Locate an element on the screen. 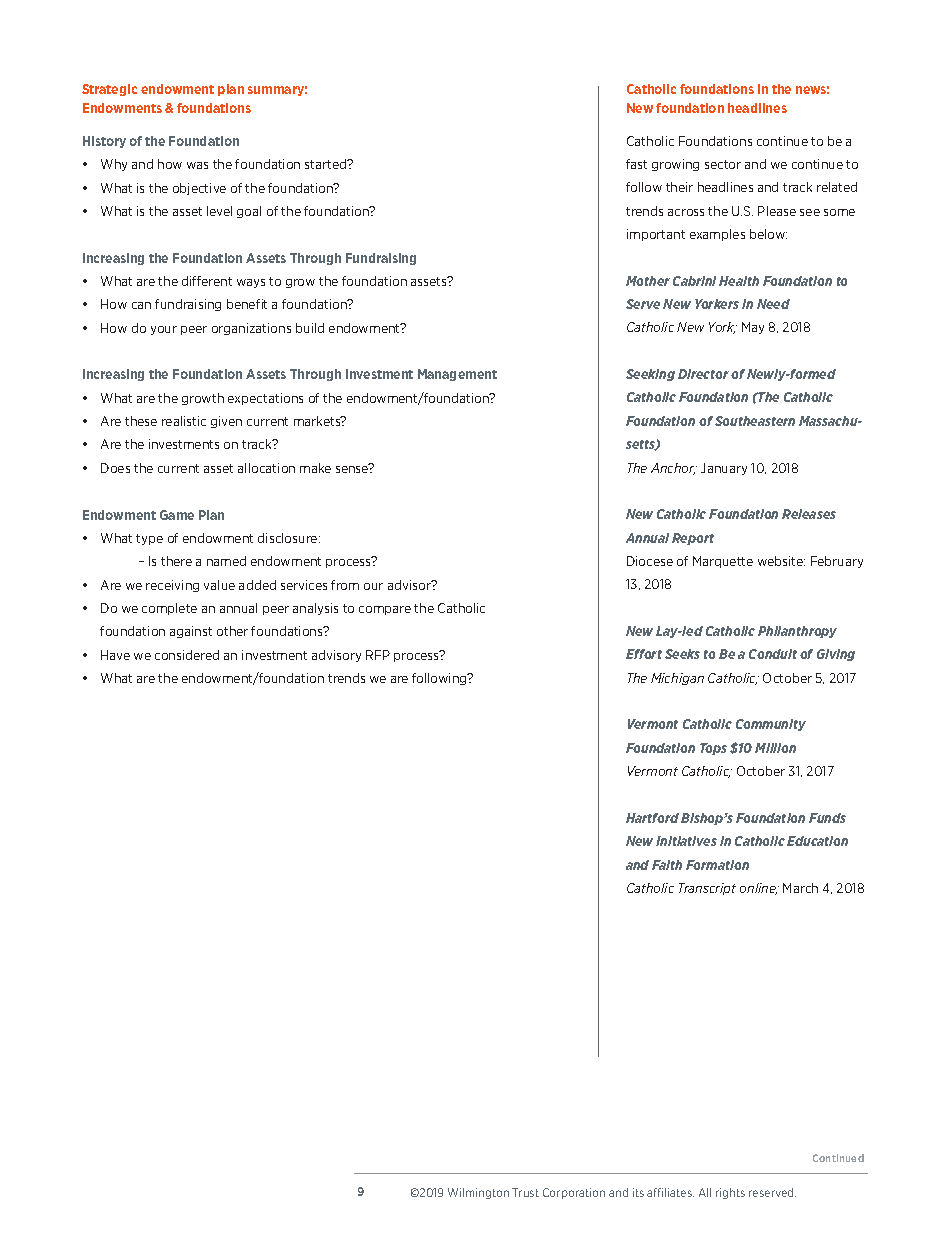 The image size is (952, 1233). January is located at coordinates (724, 469).
